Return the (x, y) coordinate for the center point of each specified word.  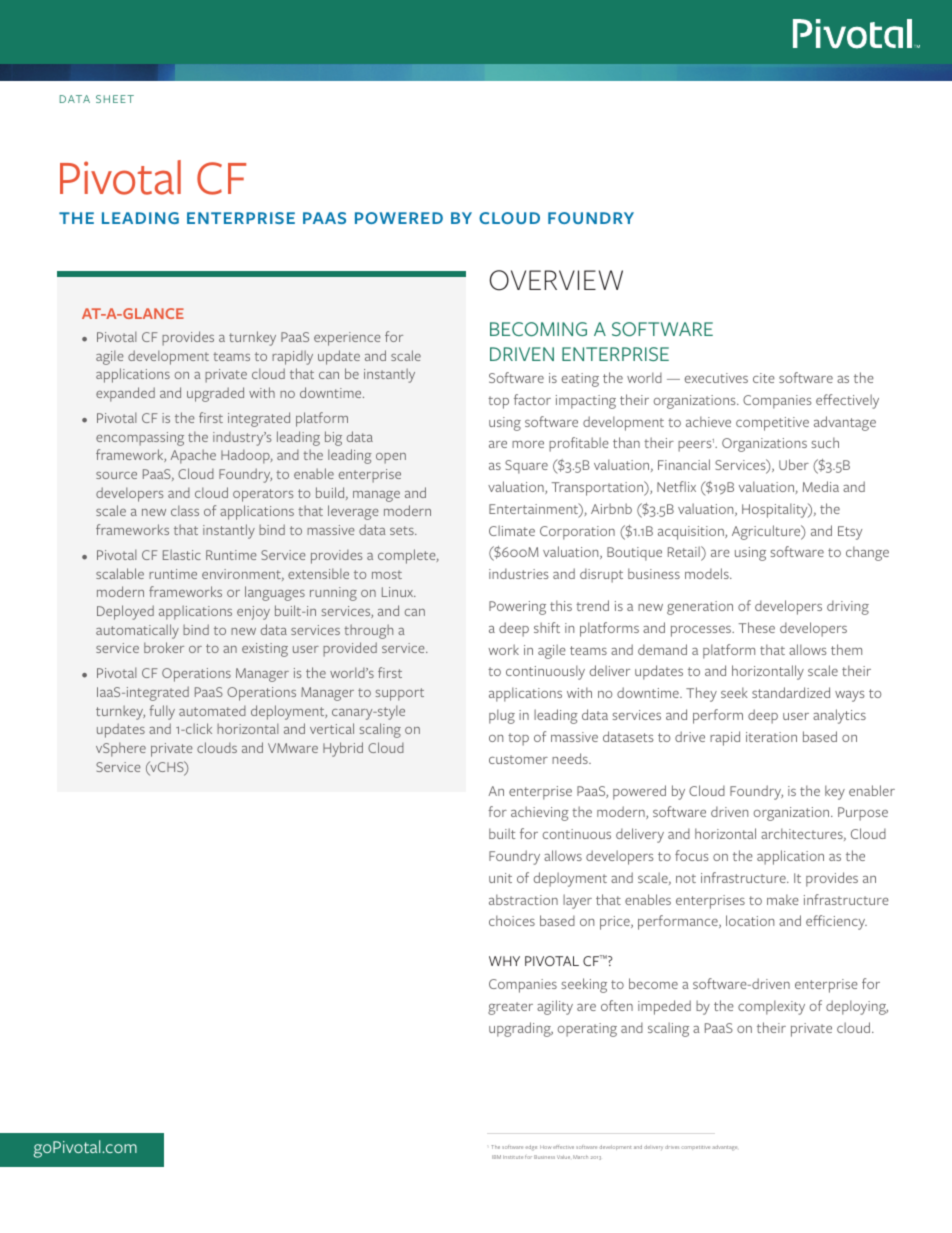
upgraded (215, 394)
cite (764, 378)
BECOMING (538, 329)
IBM (496, 1157)
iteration (771, 737)
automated (212, 711)
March (580, 1157)
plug (502, 716)
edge (531, 1148)
